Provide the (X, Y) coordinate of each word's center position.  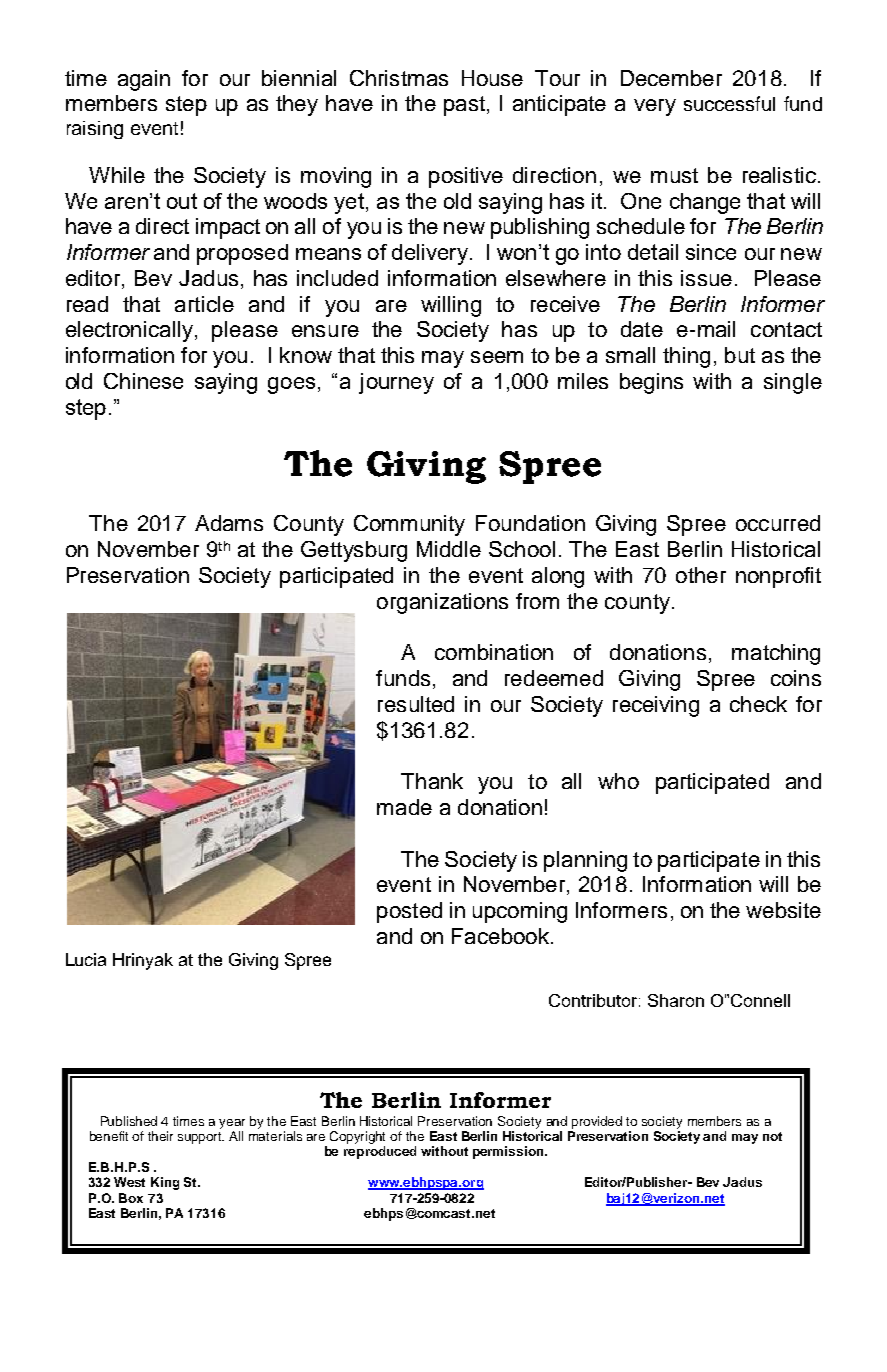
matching (776, 654)
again (144, 80)
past (464, 106)
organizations (442, 603)
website (783, 910)
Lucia (86, 959)
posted (409, 912)
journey (396, 383)
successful (729, 103)
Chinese (143, 381)
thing (686, 357)
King (165, 1183)
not (772, 1136)
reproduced (380, 1152)
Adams (229, 523)
